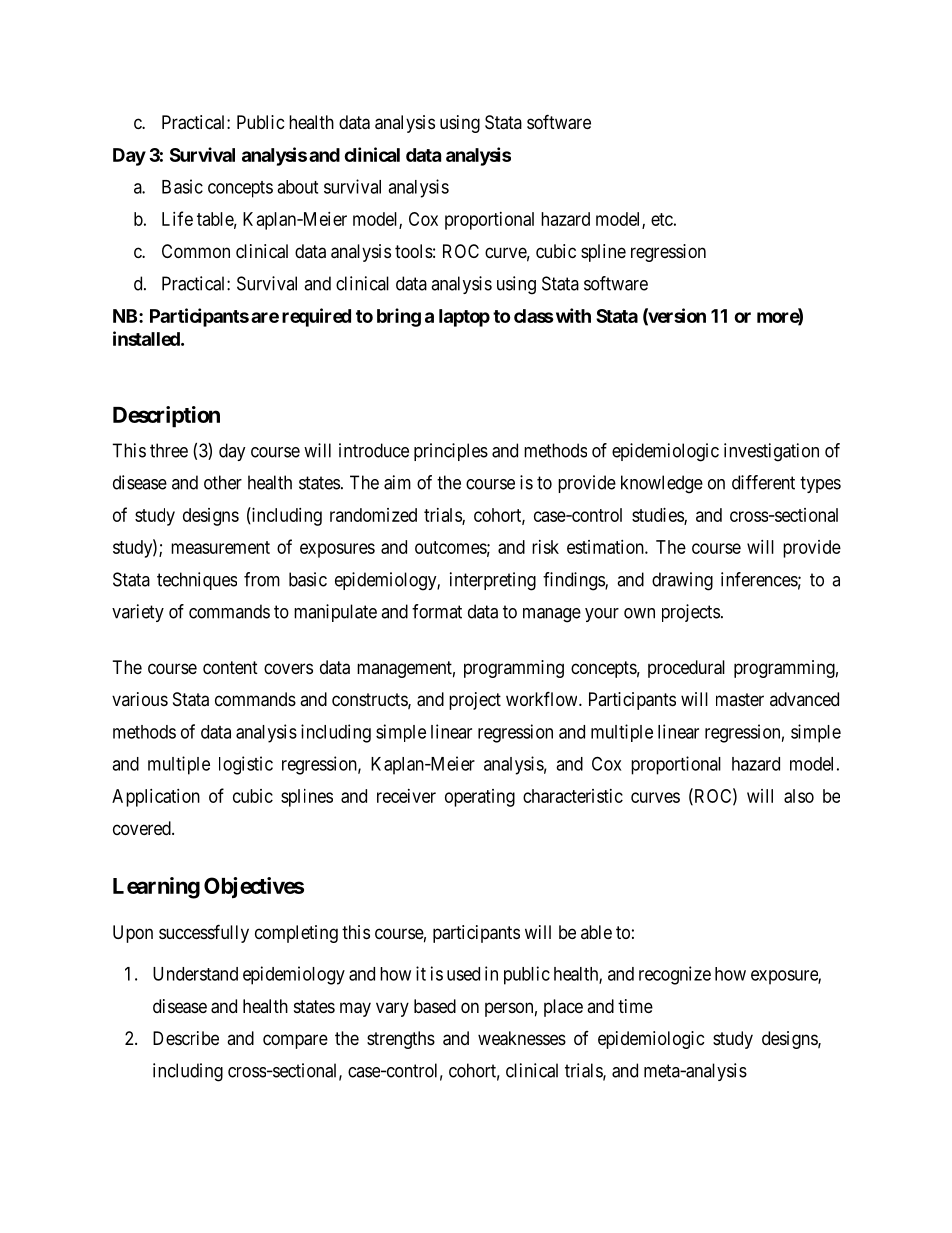  Describe the element at coordinates (414, 251) in the screenshot. I see `tools` at that location.
